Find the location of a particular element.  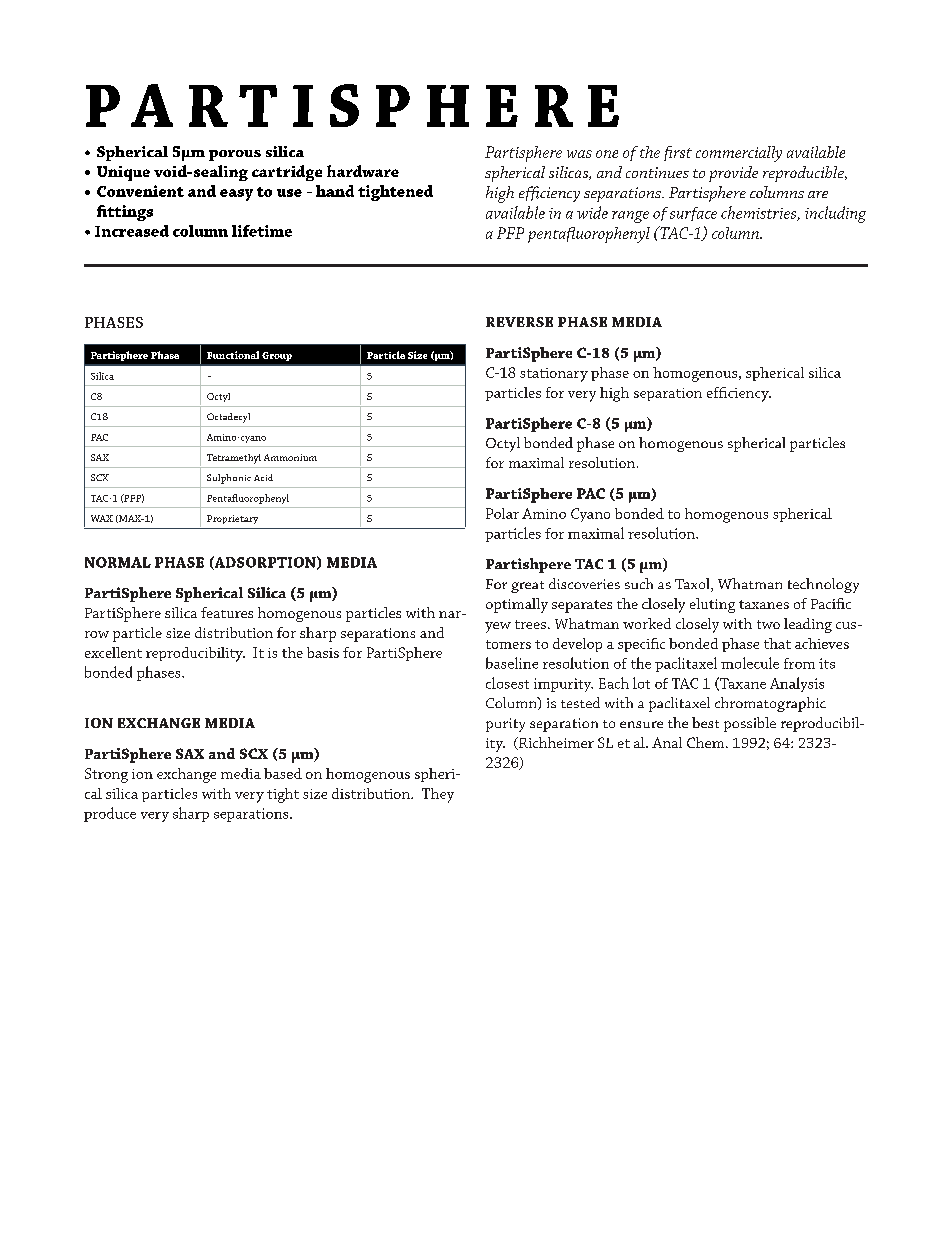

Sulphonic is located at coordinates (229, 479).
